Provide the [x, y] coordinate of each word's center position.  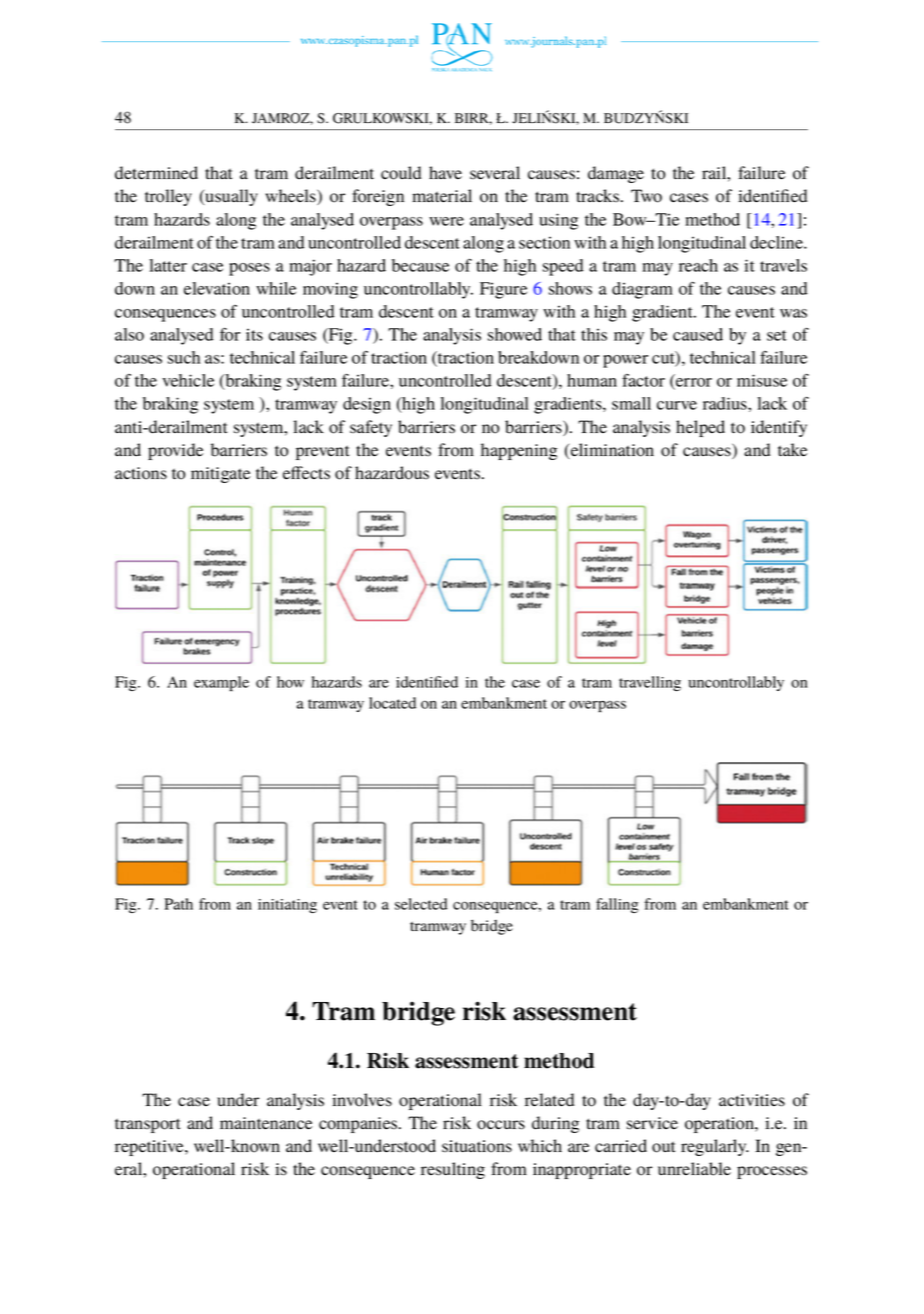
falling [617, 905]
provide [175, 451]
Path [178, 904]
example [221, 683]
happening [519, 451]
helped [700, 428]
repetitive [150, 1148]
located [392, 703]
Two [646, 196]
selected [421, 904]
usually [230, 197]
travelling [650, 683]
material [442, 196]
